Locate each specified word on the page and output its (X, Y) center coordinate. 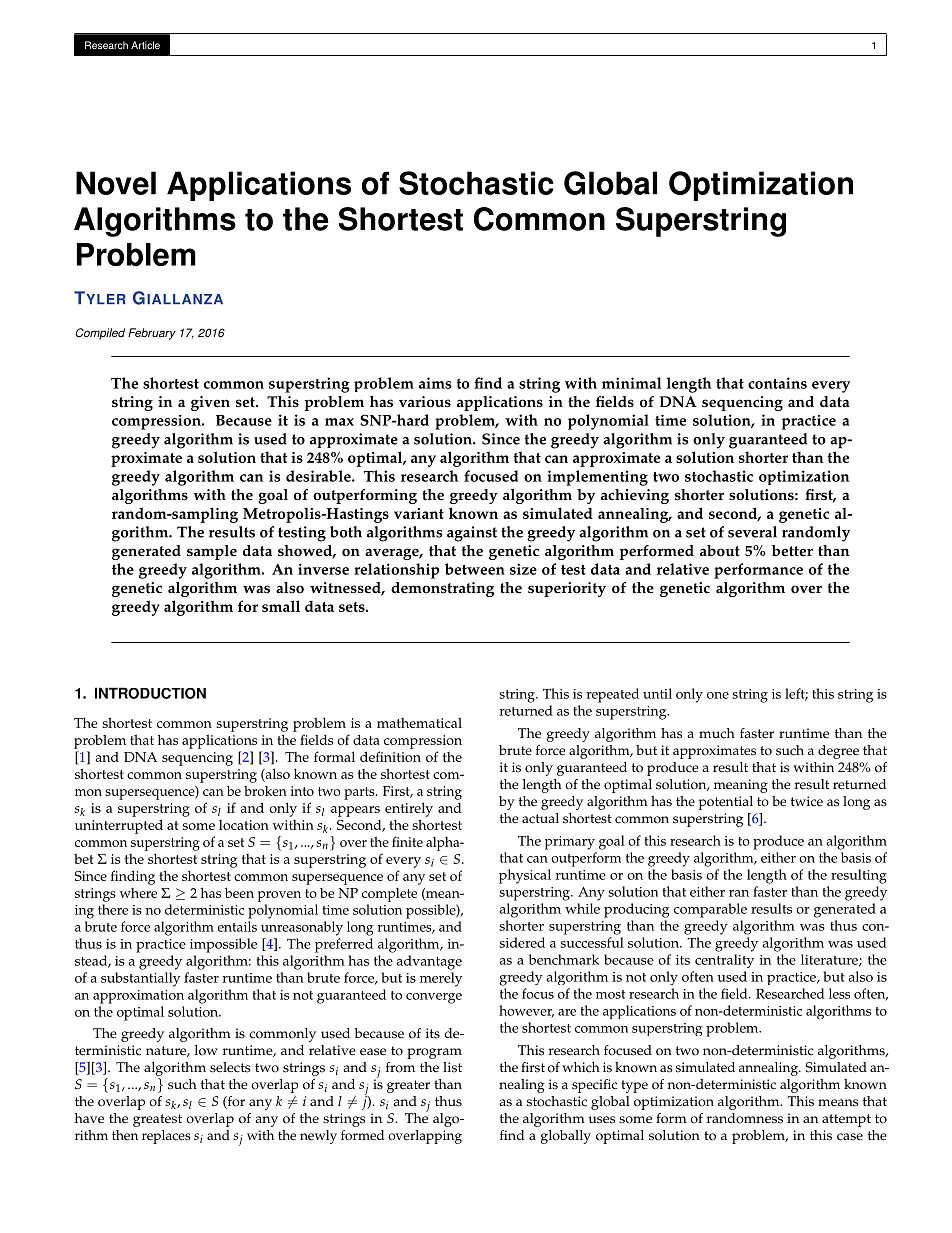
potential (726, 803)
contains (777, 383)
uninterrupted (119, 826)
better (792, 551)
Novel (116, 183)
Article (145, 45)
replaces (166, 1137)
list (452, 1067)
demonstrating (442, 589)
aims (435, 383)
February (152, 334)
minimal (631, 383)
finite (407, 841)
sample (212, 552)
